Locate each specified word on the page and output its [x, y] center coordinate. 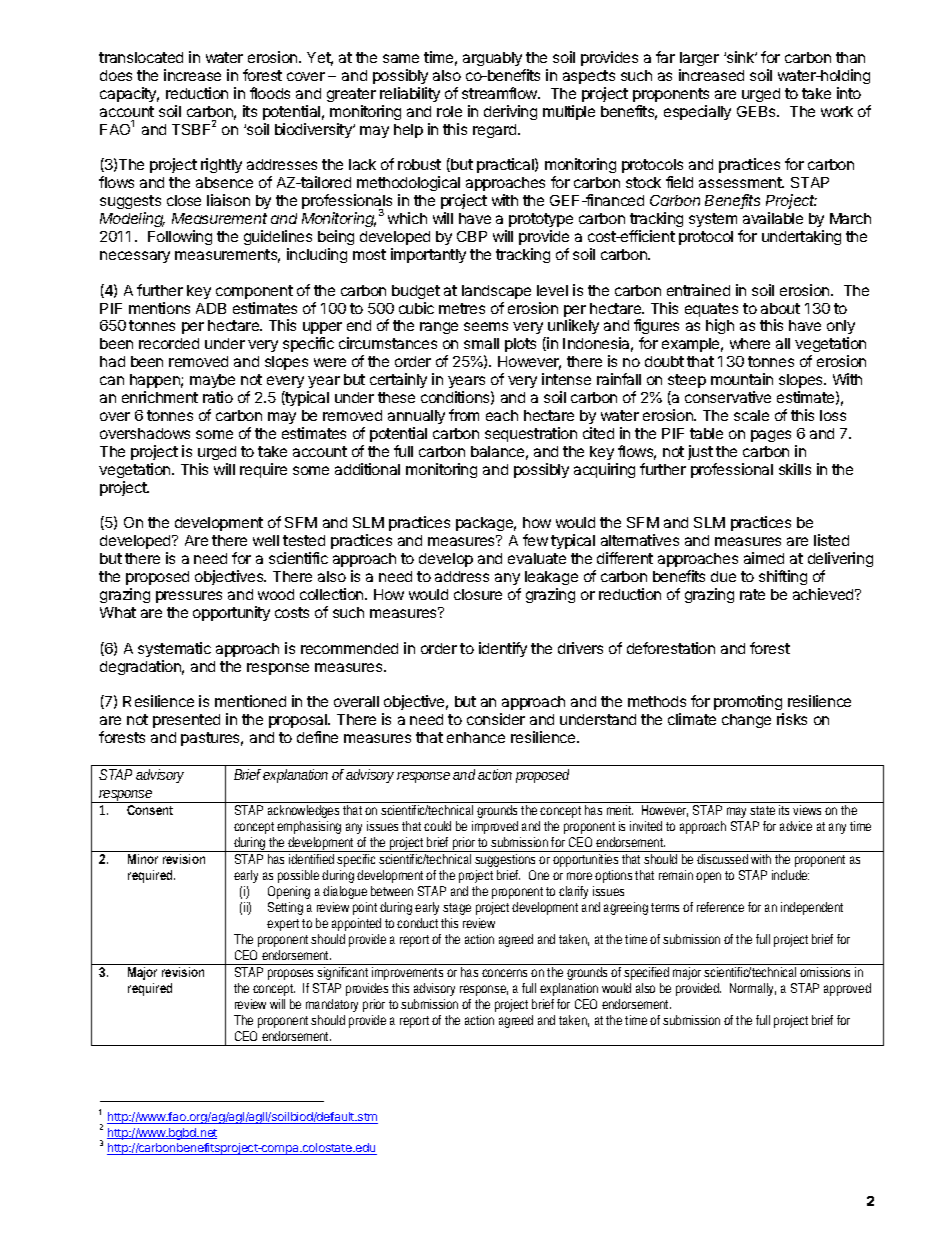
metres [462, 308]
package [486, 524]
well [266, 540]
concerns [507, 973]
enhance [476, 737]
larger [699, 59]
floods [270, 93]
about [780, 308]
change [746, 721]
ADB [211, 308]
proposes [290, 974]
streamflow [501, 93]
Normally [753, 989]
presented [186, 721]
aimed [764, 558]
